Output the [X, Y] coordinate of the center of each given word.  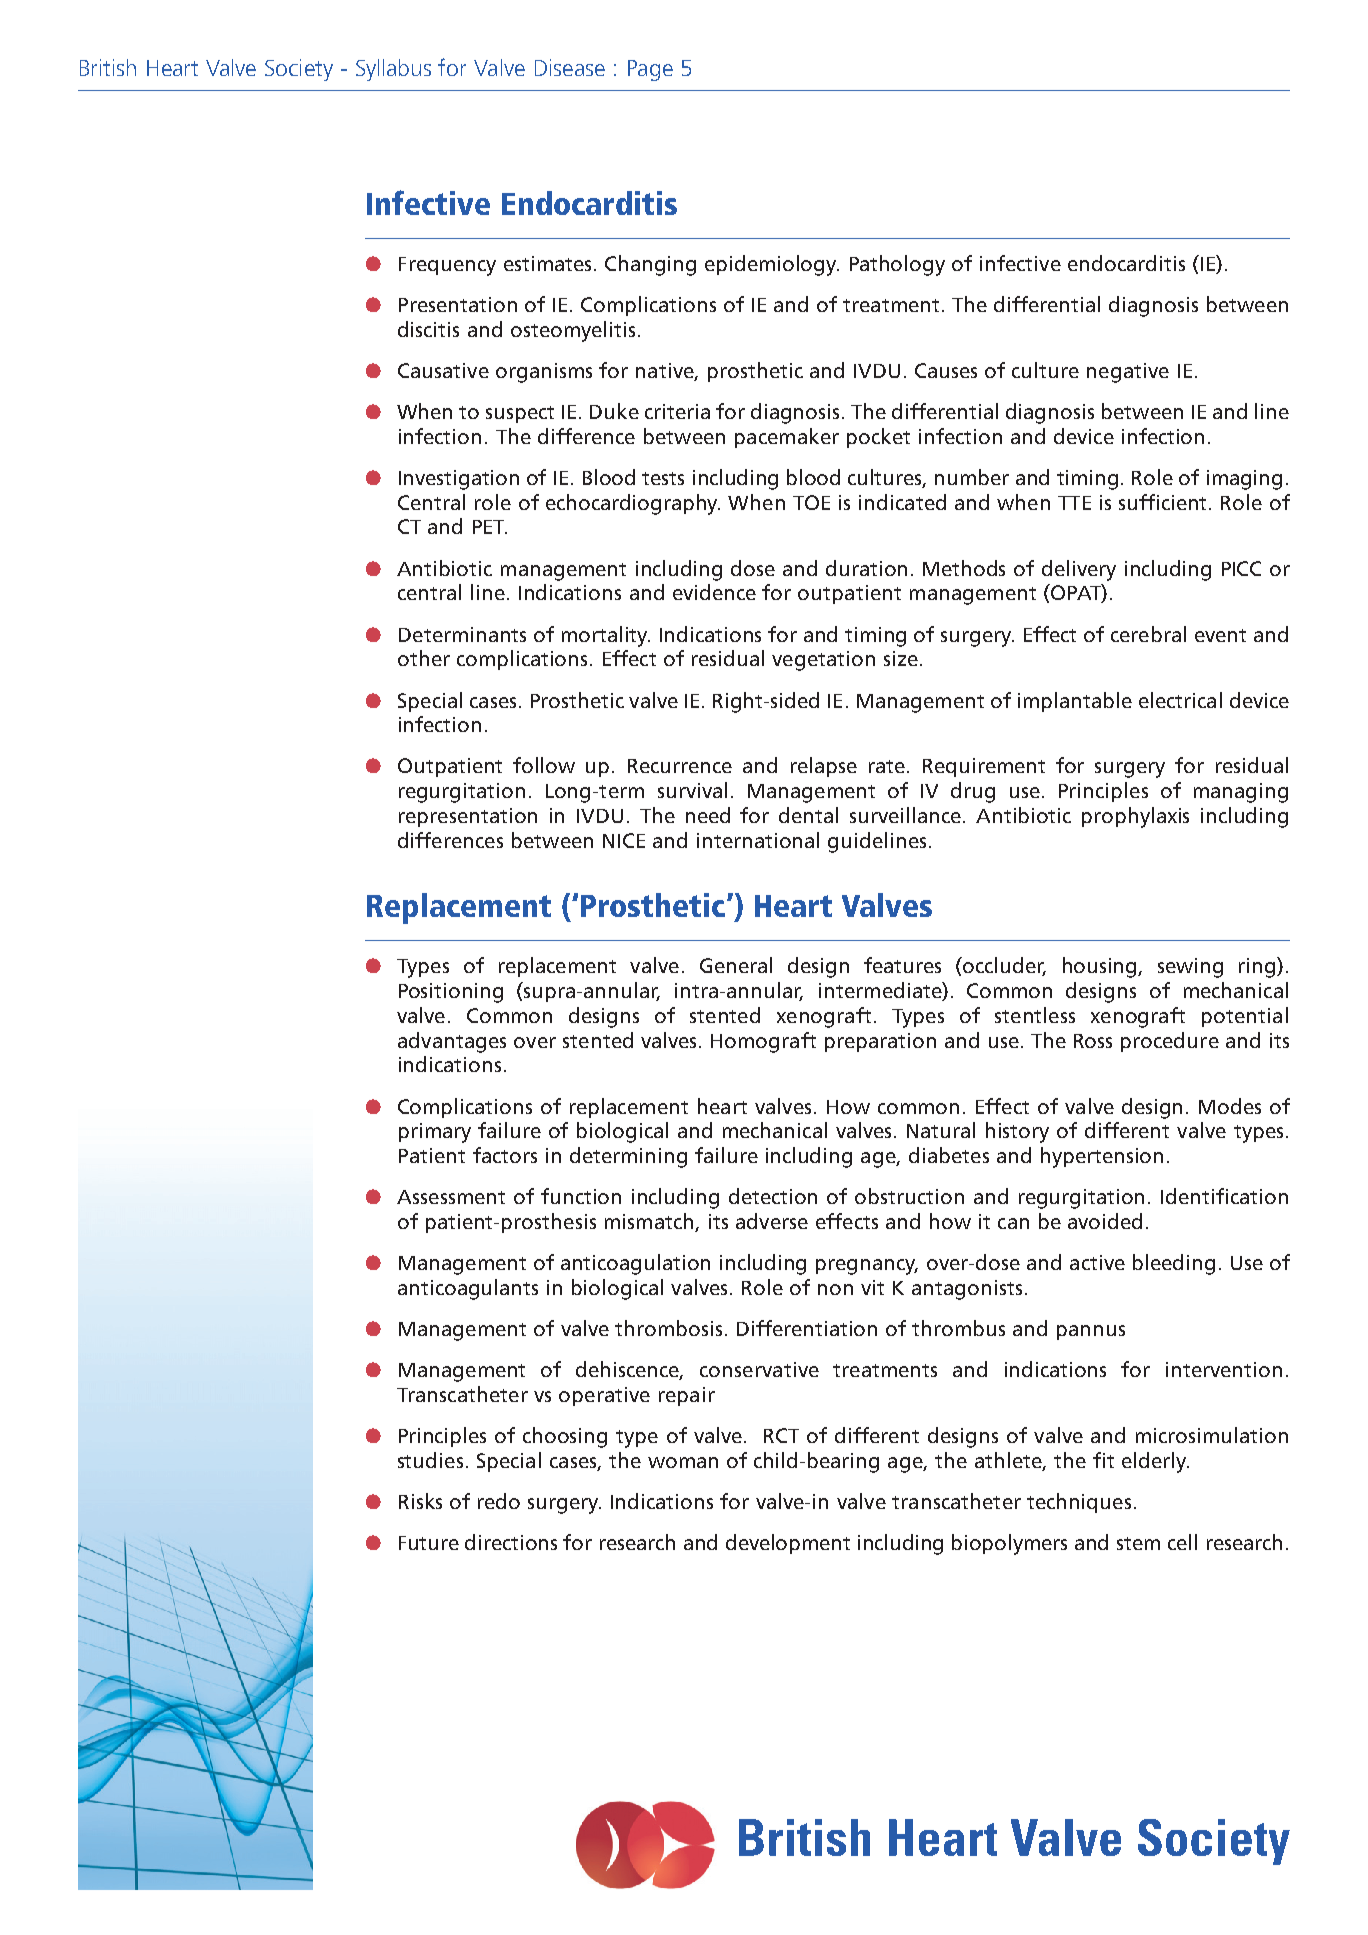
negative [1128, 373]
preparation [880, 1042]
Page [650, 70]
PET [490, 527]
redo [499, 1501]
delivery [1079, 570]
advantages [452, 1042]
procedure [1170, 1042]
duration [866, 568]
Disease [570, 67]
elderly [1155, 1462]
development [788, 1544]
